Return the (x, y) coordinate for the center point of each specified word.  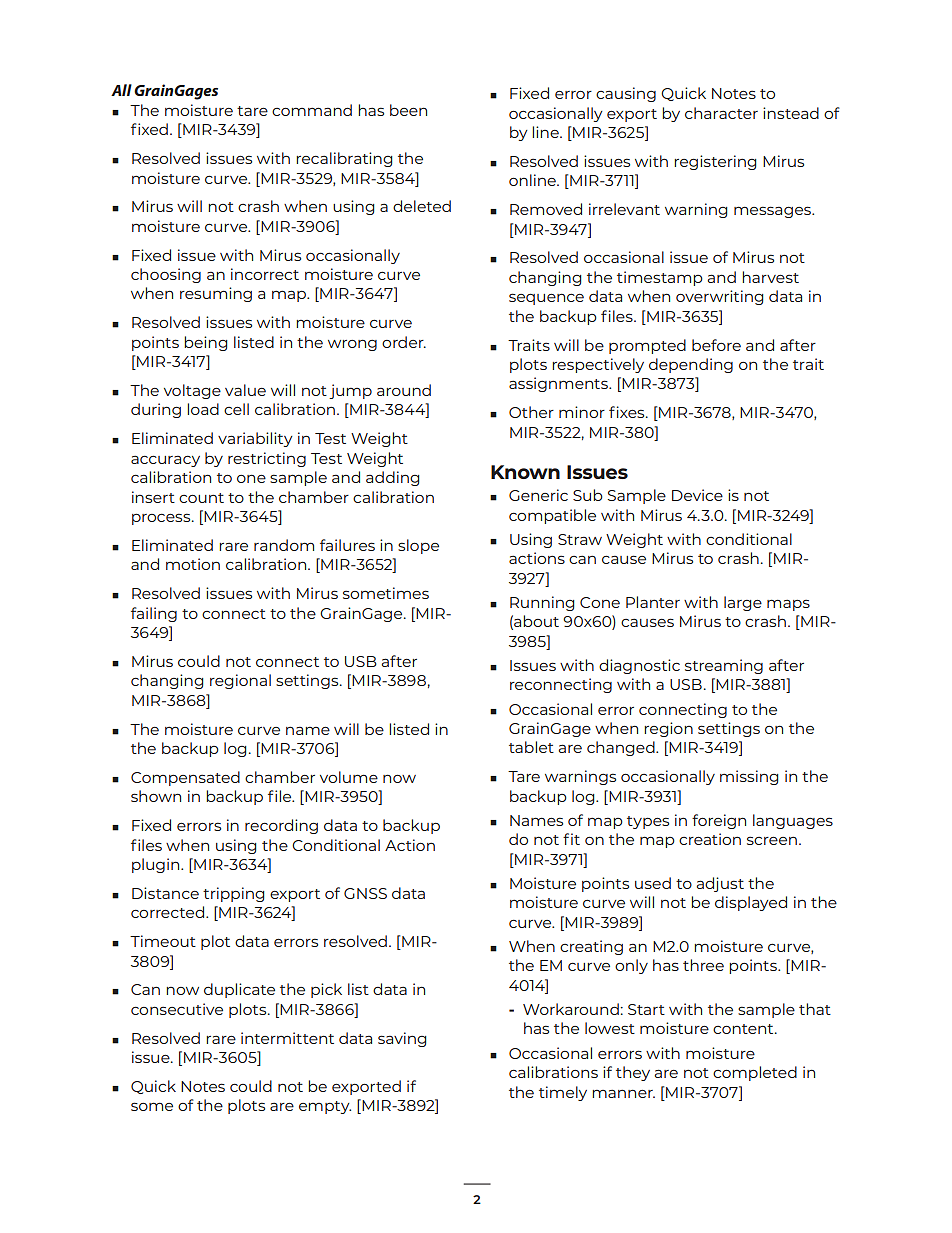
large (743, 603)
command (312, 110)
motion (193, 564)
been (408, 110)
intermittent (287, 1038)
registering (715, 162)
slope (418, 546)
